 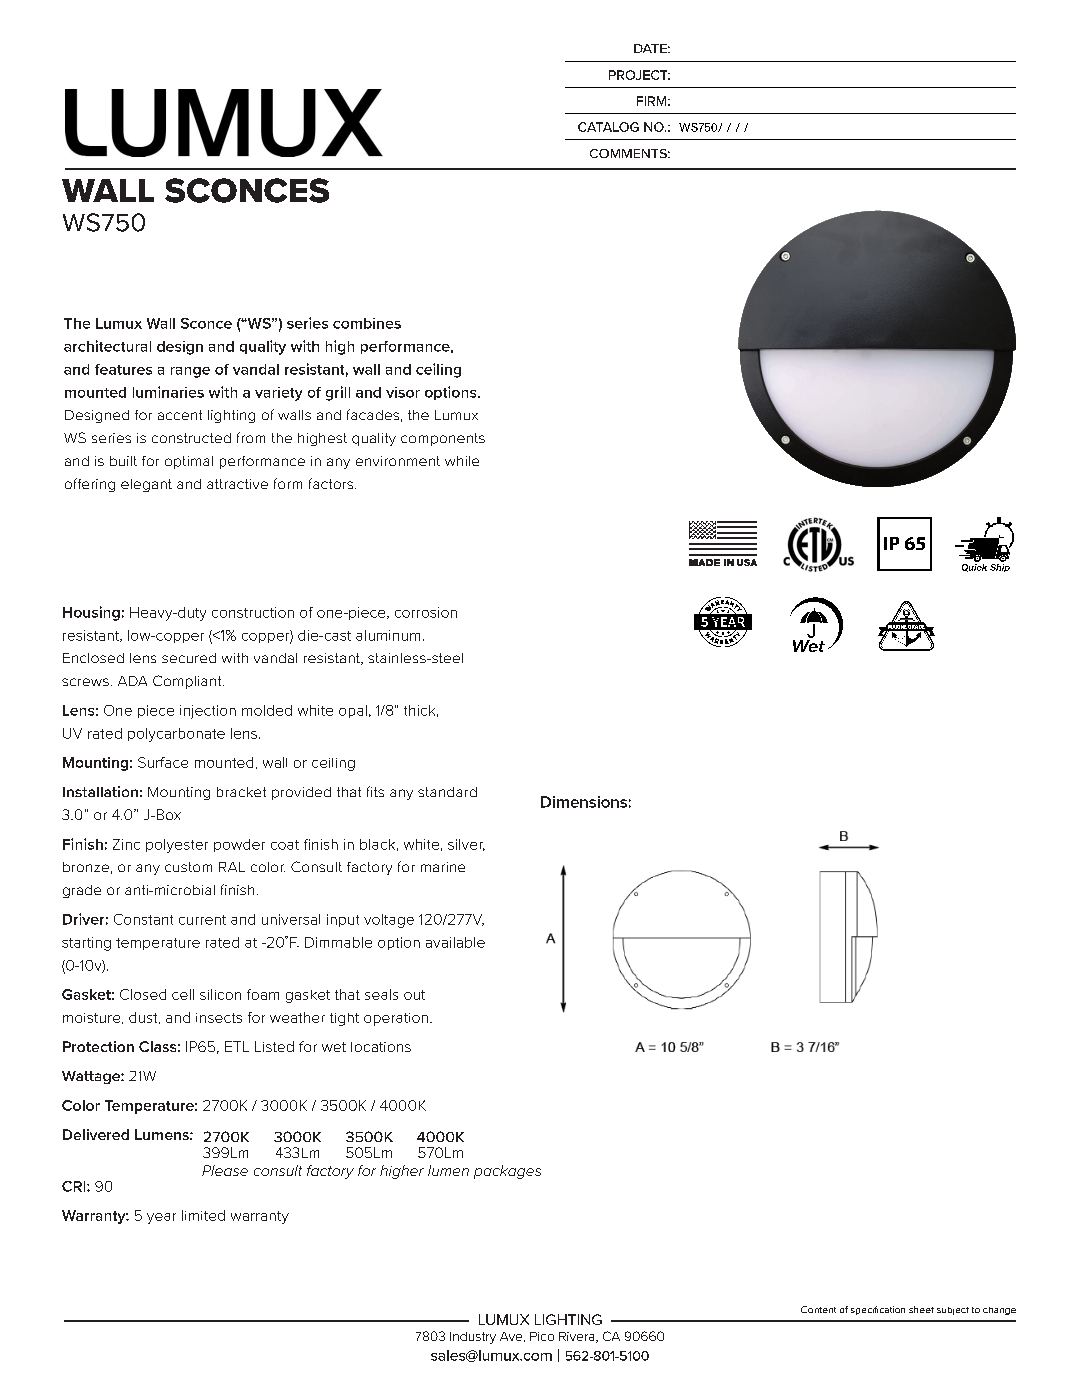 I want to click on combines, so click(x=367, y=323).
